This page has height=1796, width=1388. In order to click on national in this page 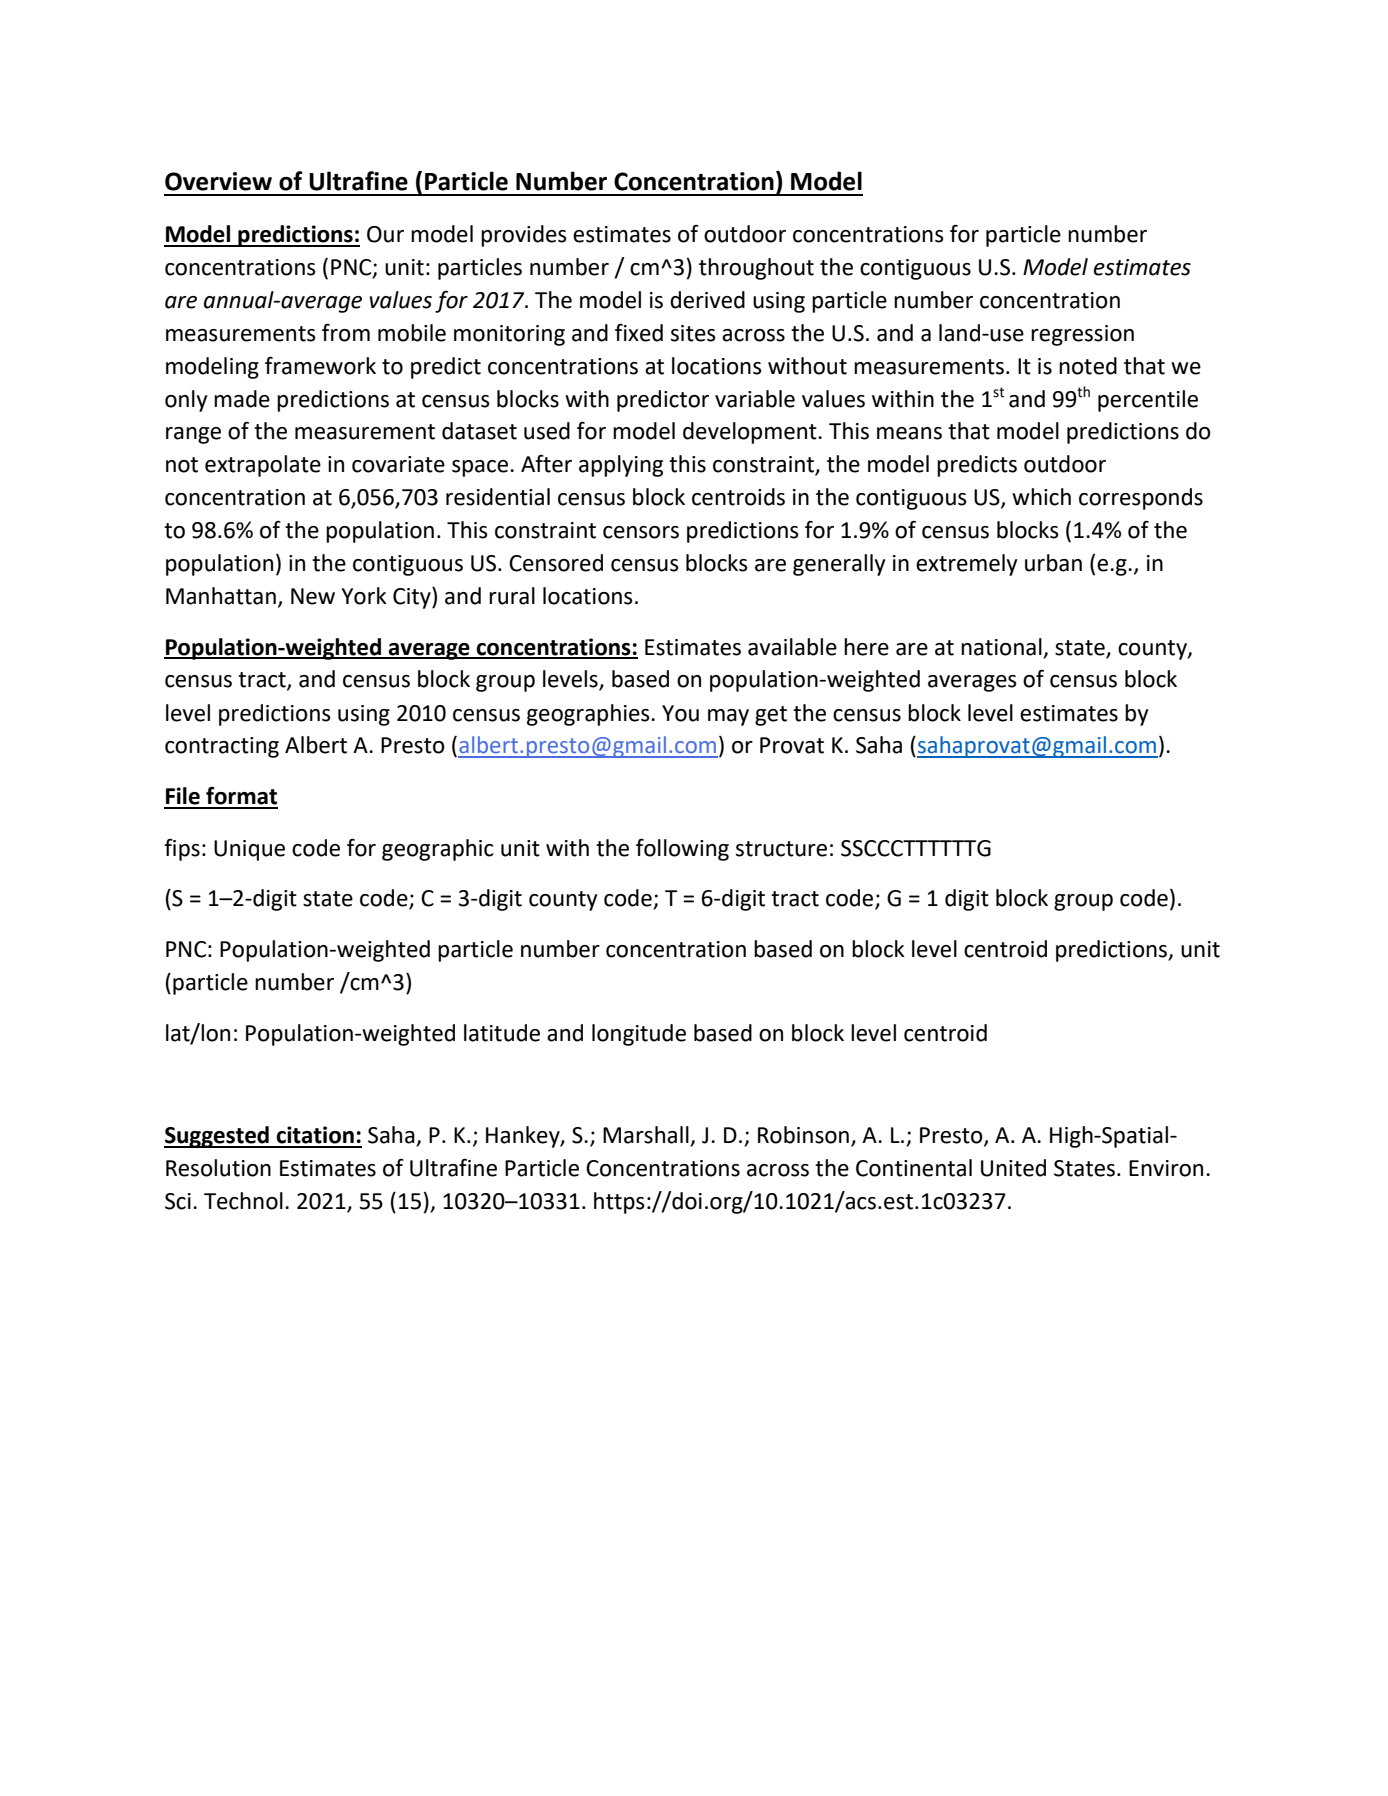, I will do `click(1001, 647)`.
